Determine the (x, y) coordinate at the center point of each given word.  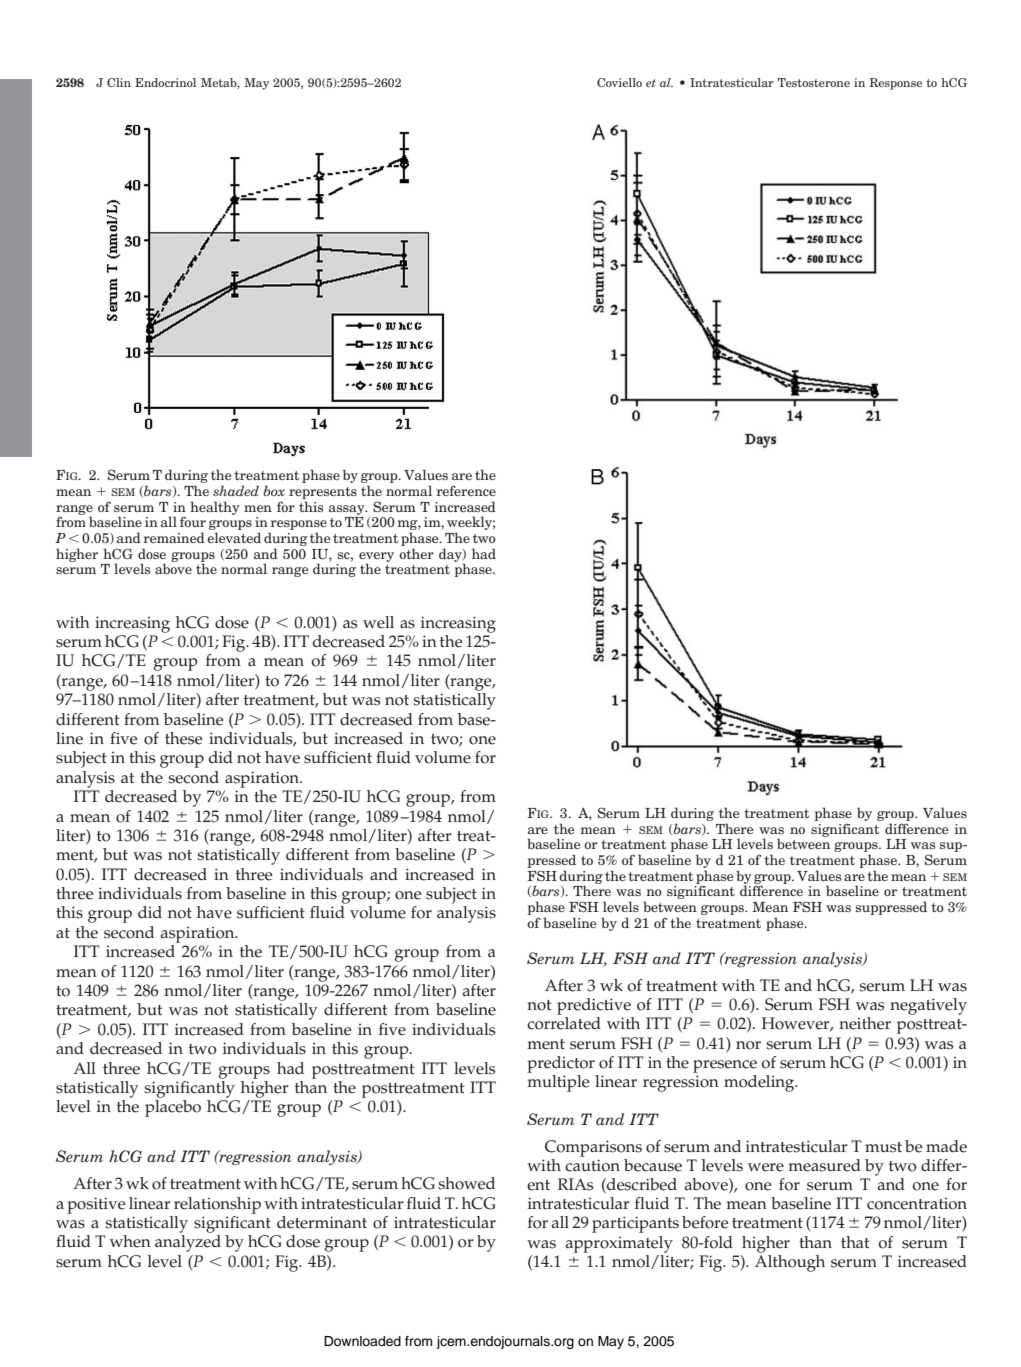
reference (466, 490)
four (193, 521)
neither (865, 1023)
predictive (594, 1006)
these (183, 738)
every (376, 558)
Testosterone (814, 82)
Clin (119, 82)
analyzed (188, 1243)
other (416, 553)
